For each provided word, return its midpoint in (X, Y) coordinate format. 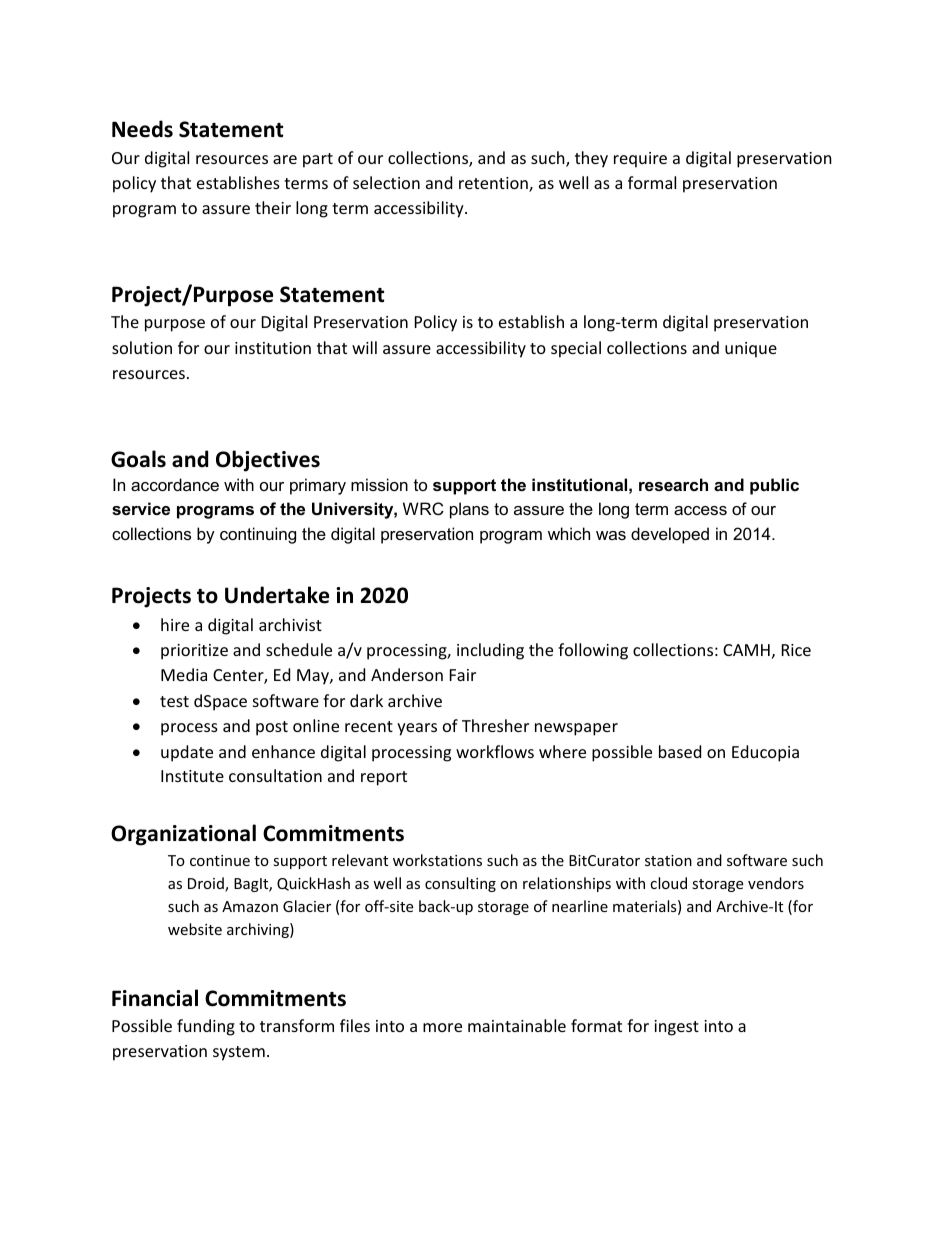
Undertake (277, 595)
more (442, 1027)
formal (652, 182)
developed (670, 535)
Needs (142, 129)
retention (494, 184)
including (490, 651)
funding (206, 1027)
